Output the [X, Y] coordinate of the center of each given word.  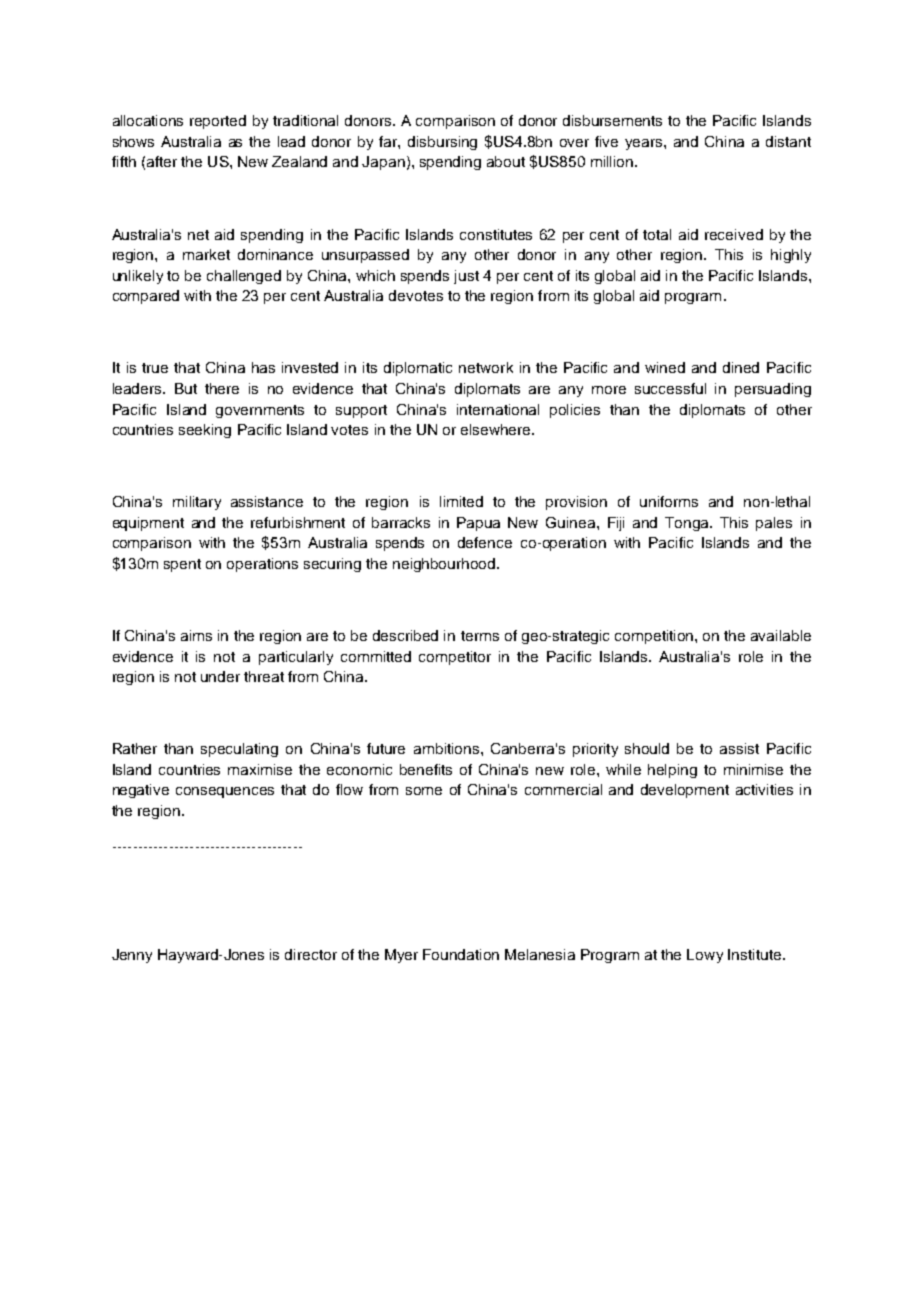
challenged [244, 277]
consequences [225, 792]
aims [196, 635]
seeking [205, 431]
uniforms [669, 501]
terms [480, 636]
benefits [426, 769]
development [685, 791]
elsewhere [497, 429]
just [466, 277]
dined [741, 367]
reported [218, 122]
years [645, 144]
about [506, 161]
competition [655, 637]
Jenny [132, 956]
